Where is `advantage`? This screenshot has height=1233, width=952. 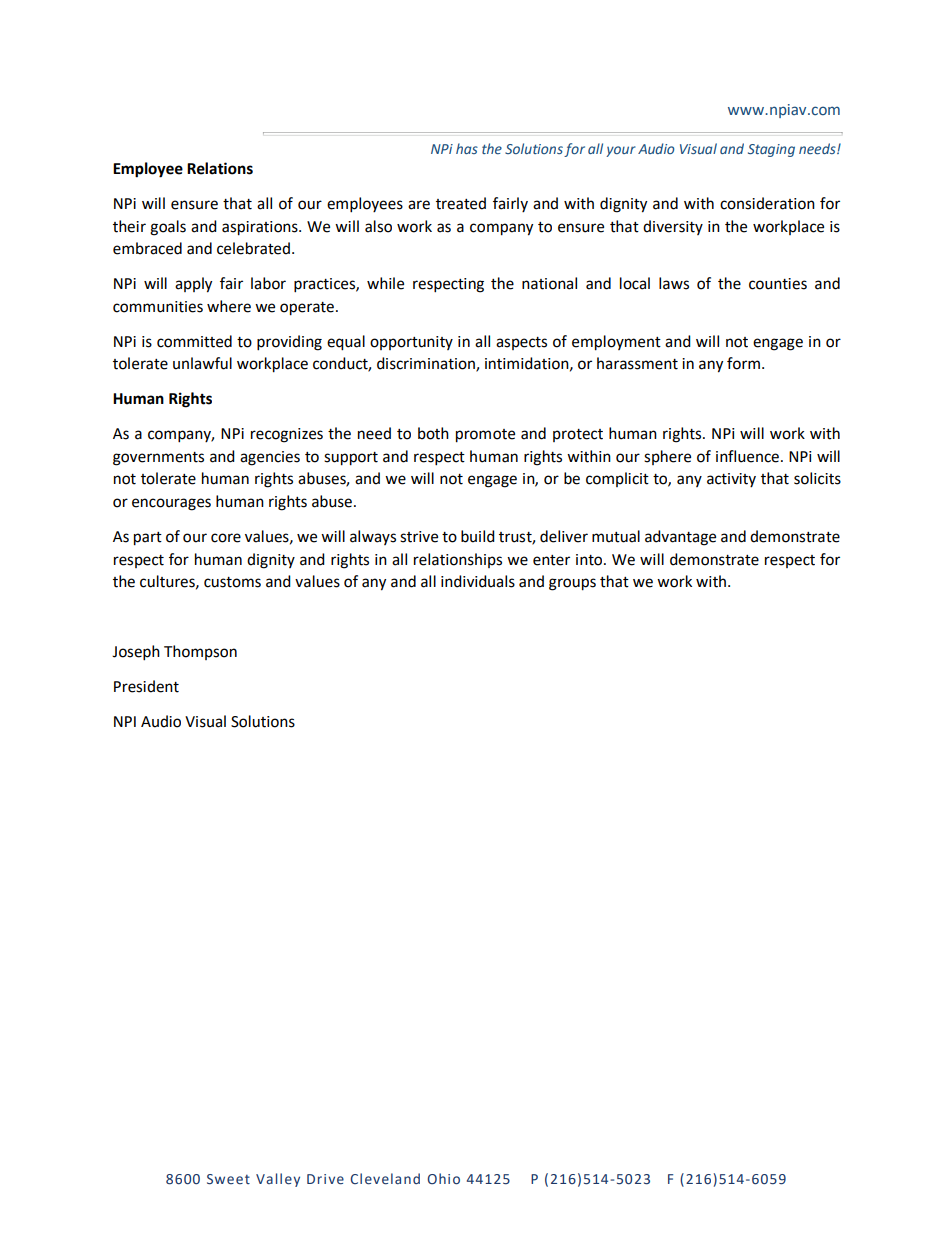 advantage is located at coordinates (680, 538).
